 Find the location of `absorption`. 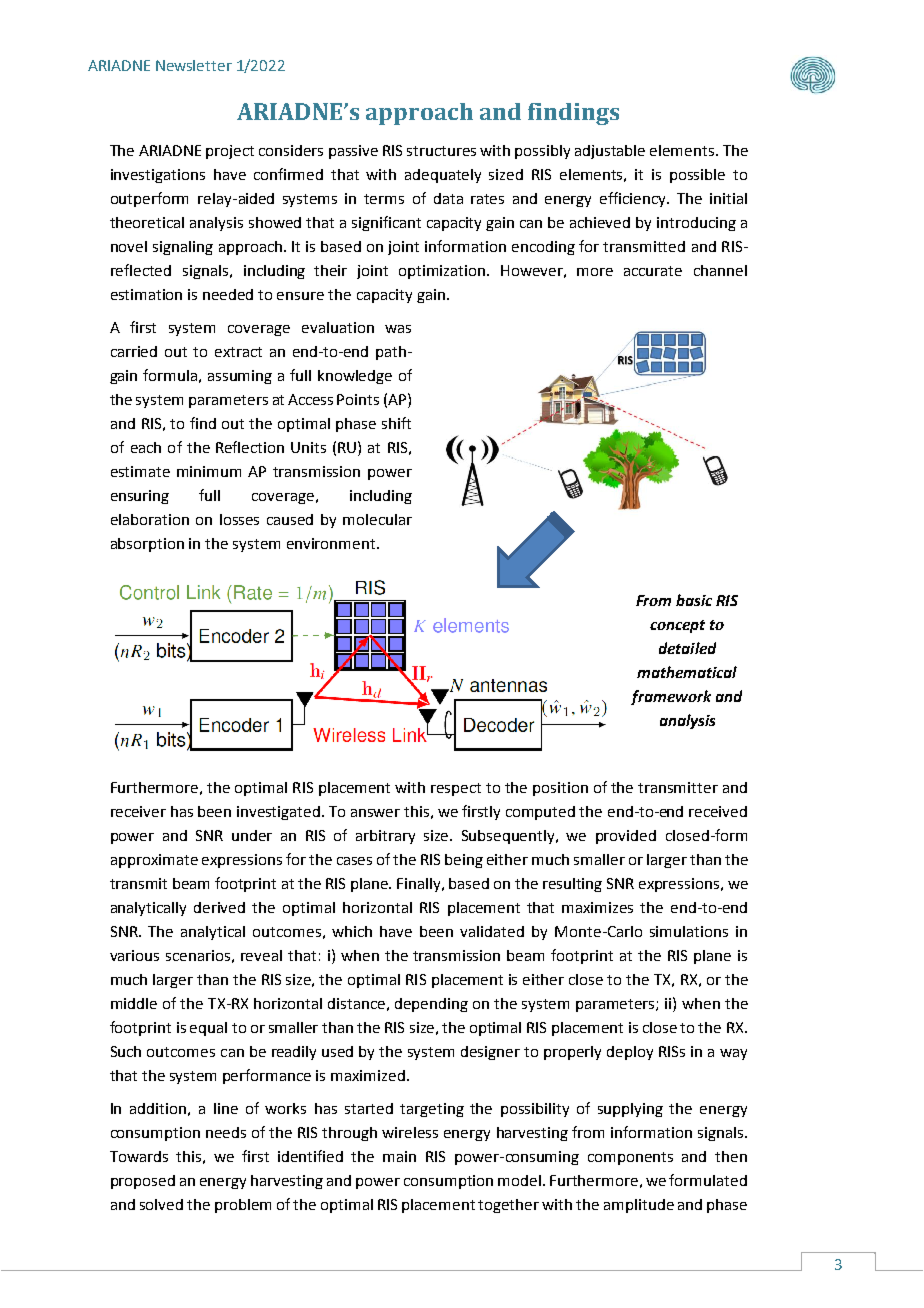

absorption is located at coordinates (147, 545).
